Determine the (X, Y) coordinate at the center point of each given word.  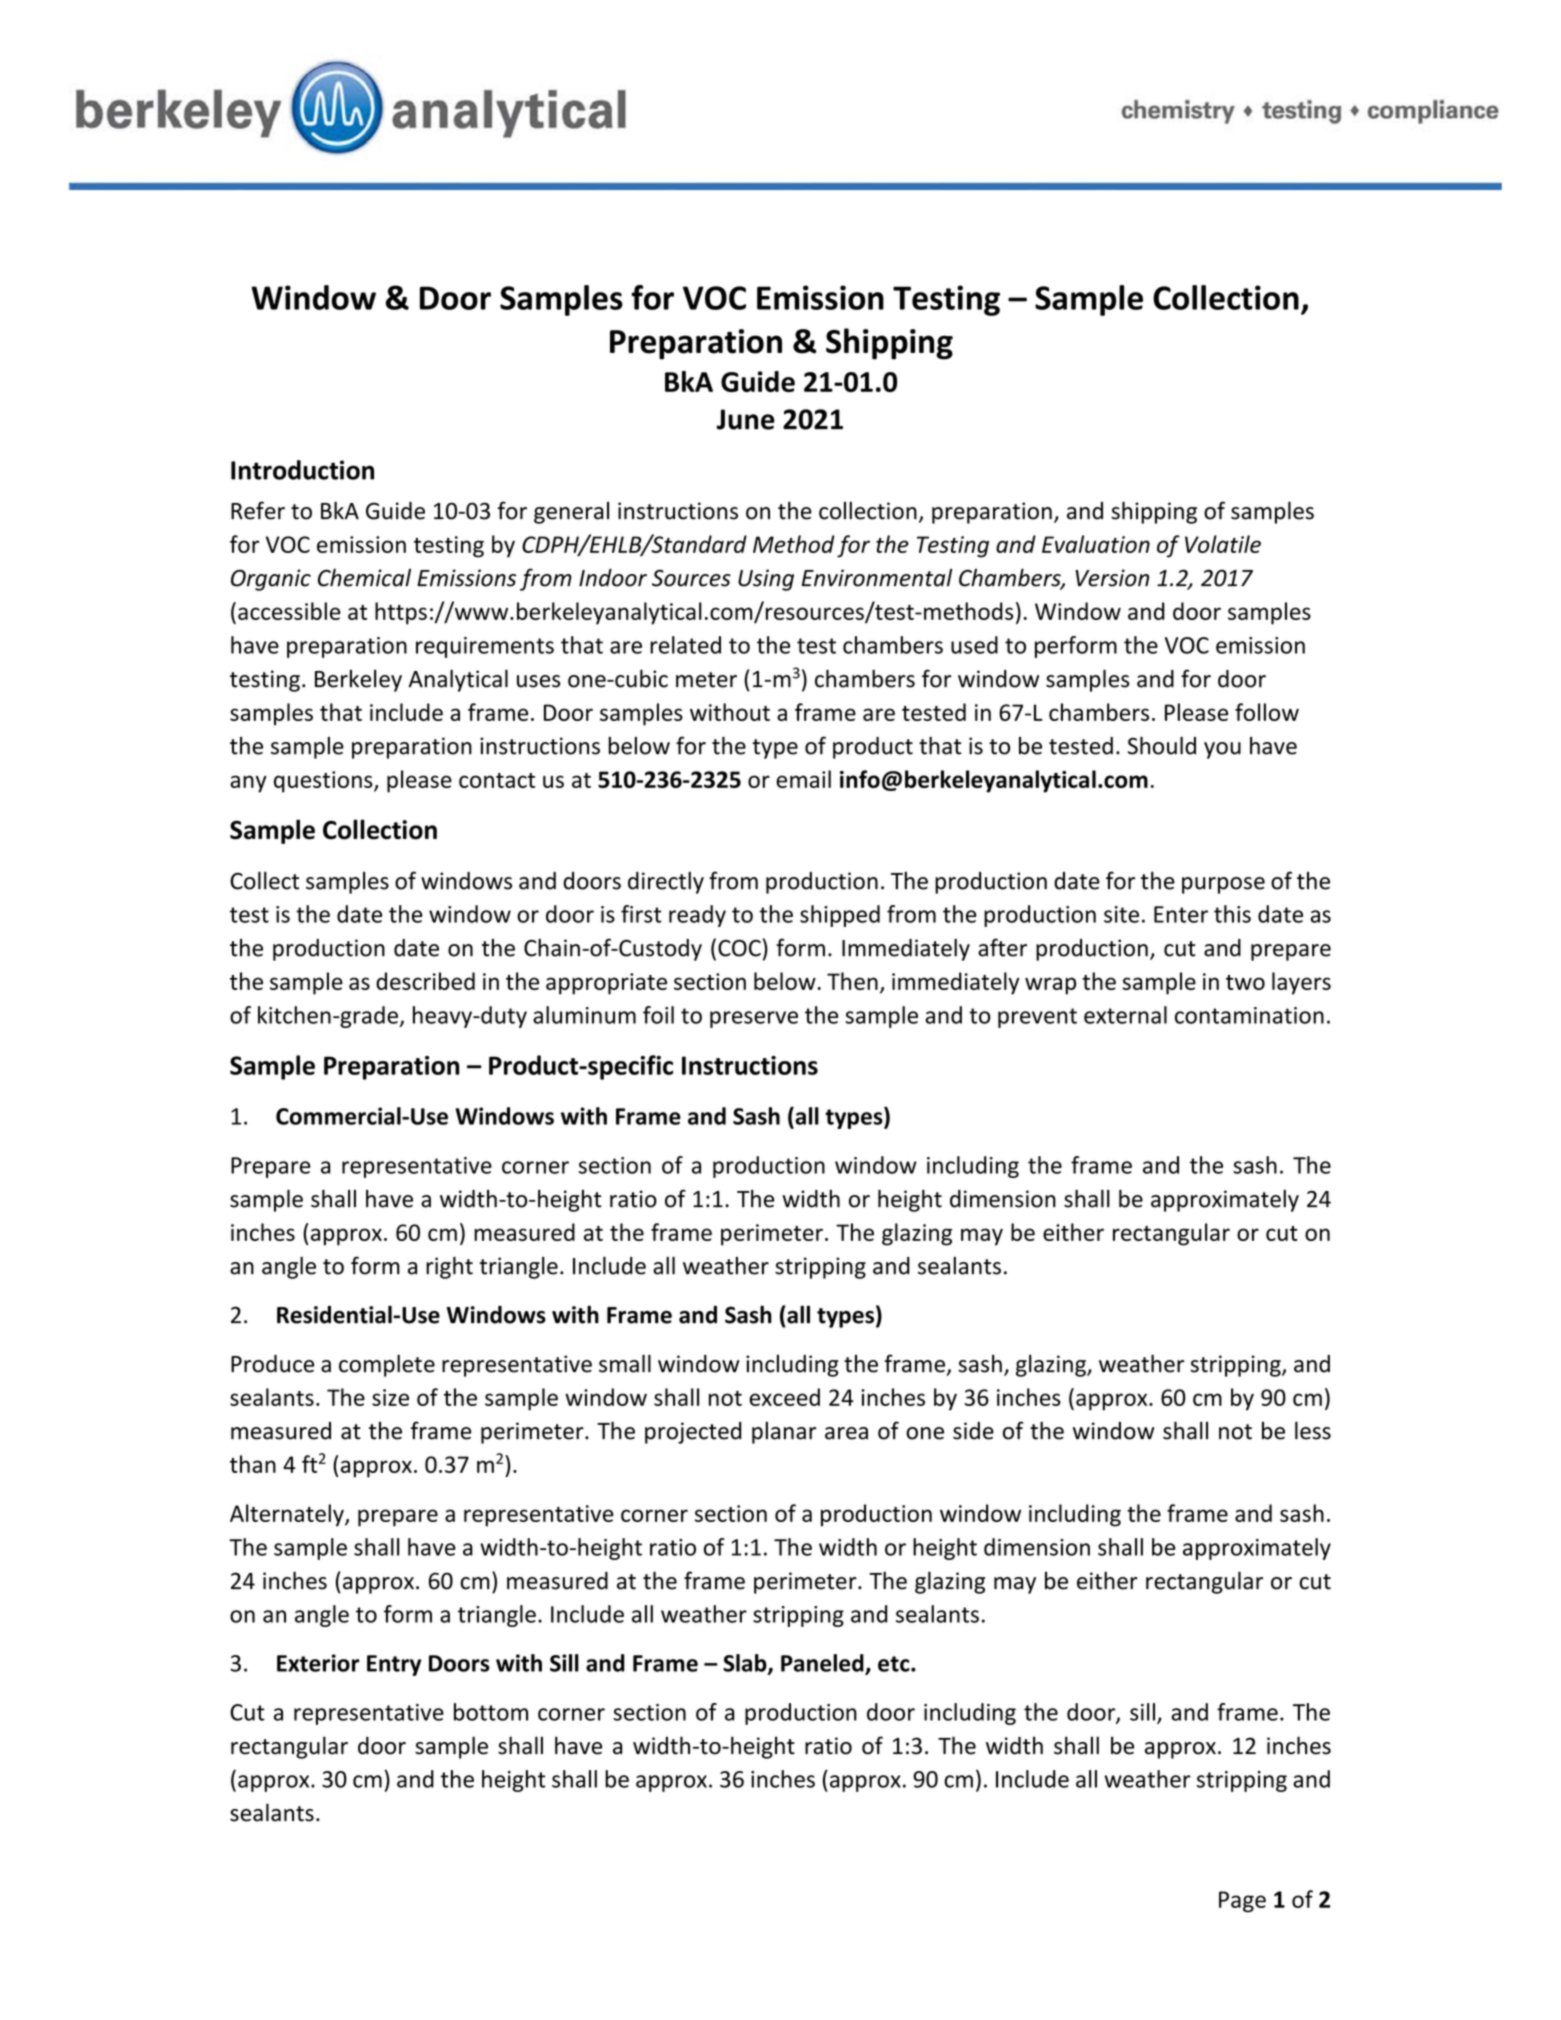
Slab (746, 1664)
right (449, 1267)
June (746, 419)
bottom (491, 1712)
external (1125, 1015)
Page (1242, 1902)
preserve (754, 1019)
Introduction (302, 470)
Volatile (1223, 544)
